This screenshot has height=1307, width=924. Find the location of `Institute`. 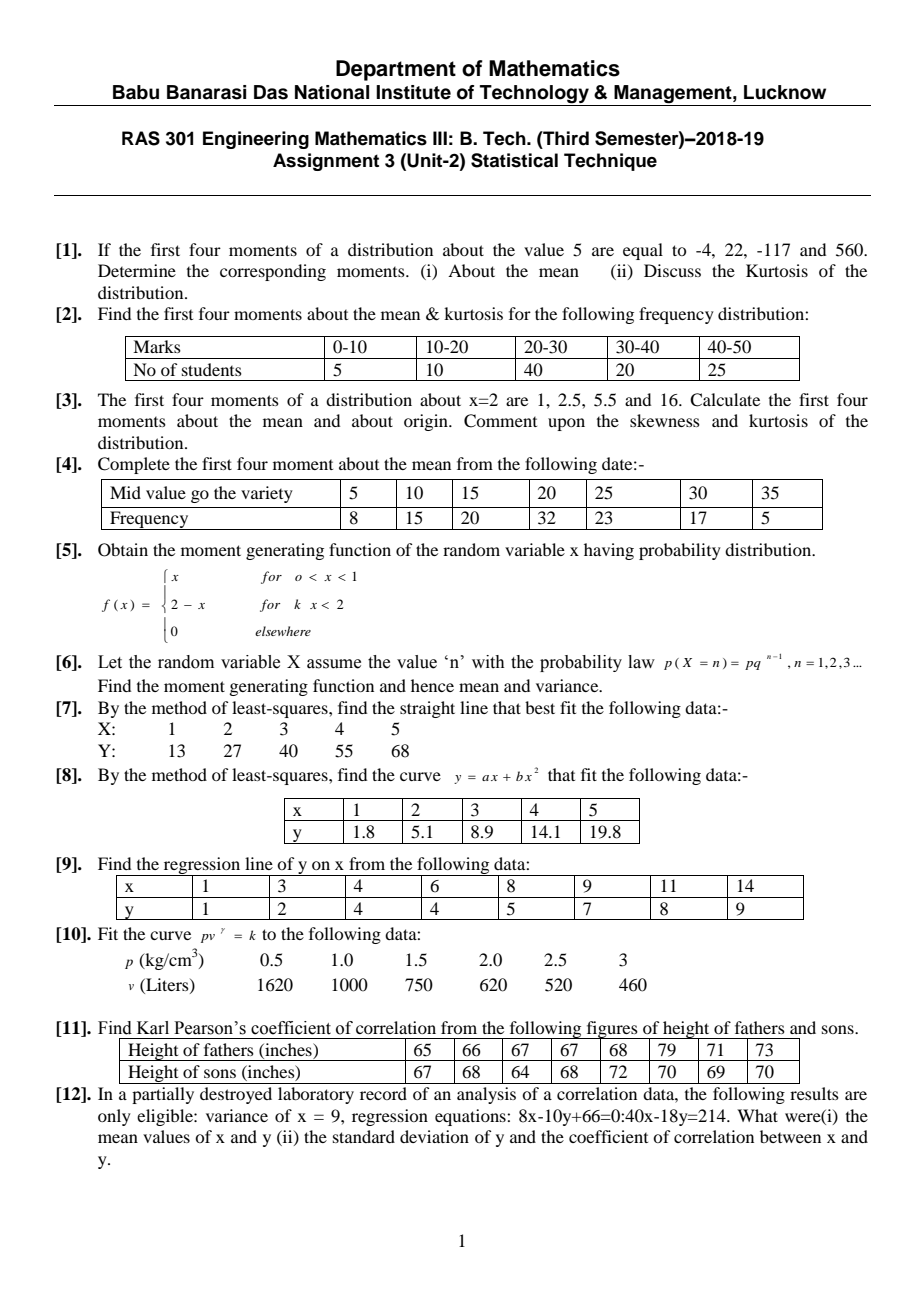

Institute is located at coordinates (413, 92).
